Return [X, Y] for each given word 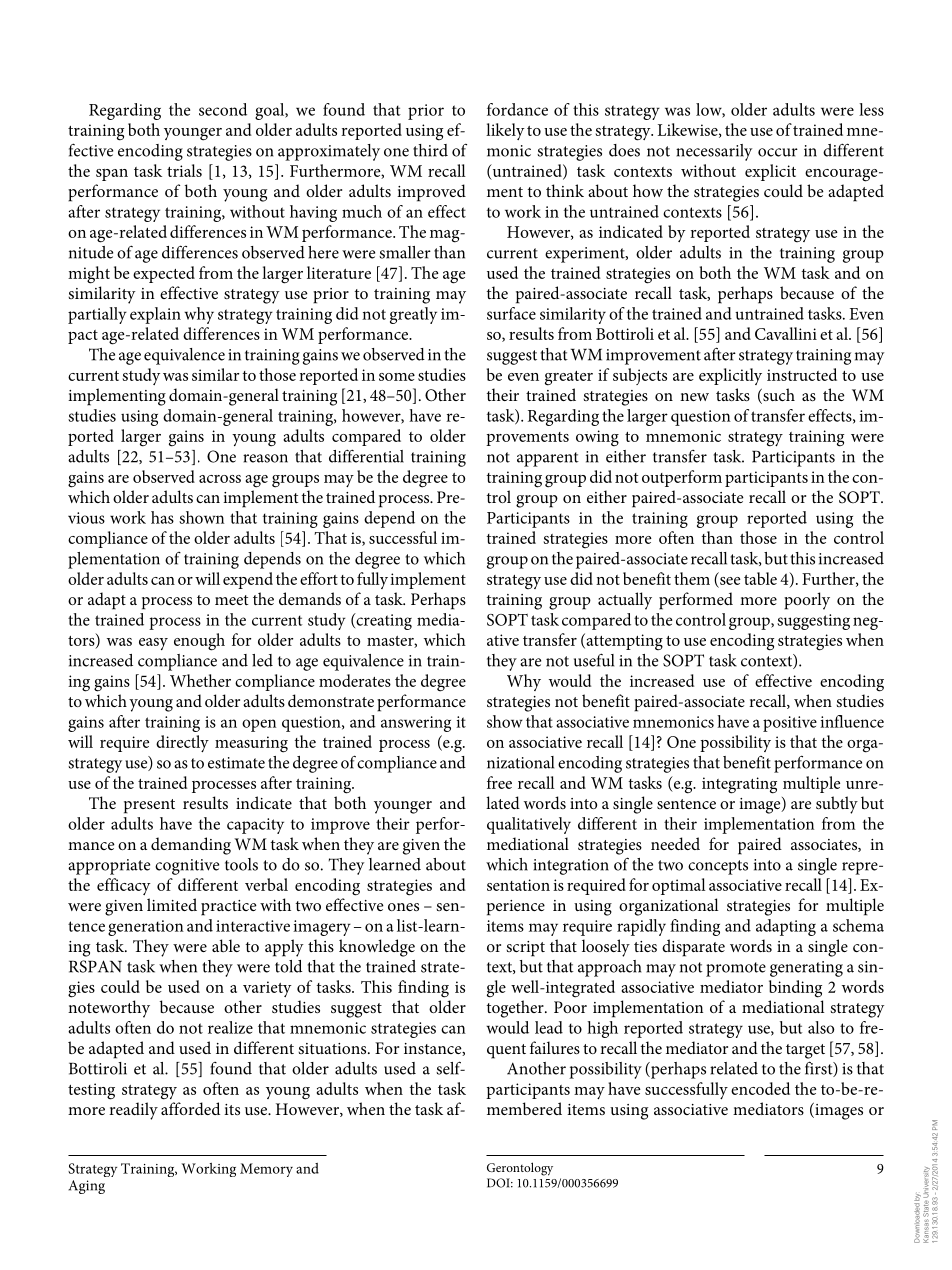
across [220, 479]
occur [778, 152]
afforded [190, 1108]
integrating [739, 785]
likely [505, 131]
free [499, 782]
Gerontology [520, 1169]
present [149, 806]
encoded [760, 1088]
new [694, 397]
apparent [548, 459]
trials [184, 170]
